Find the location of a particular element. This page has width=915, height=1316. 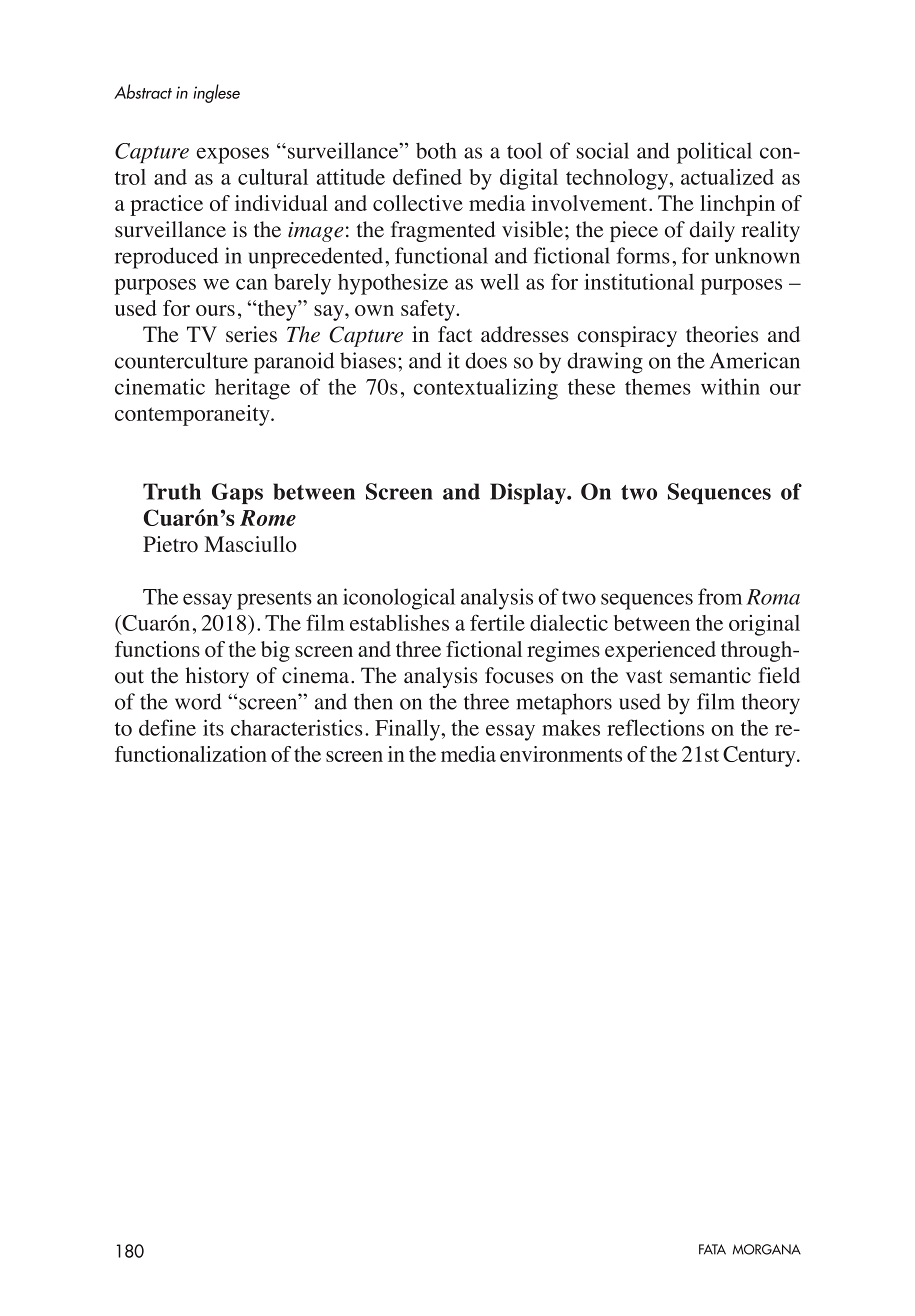

its is located at coordinates (213, 727).
